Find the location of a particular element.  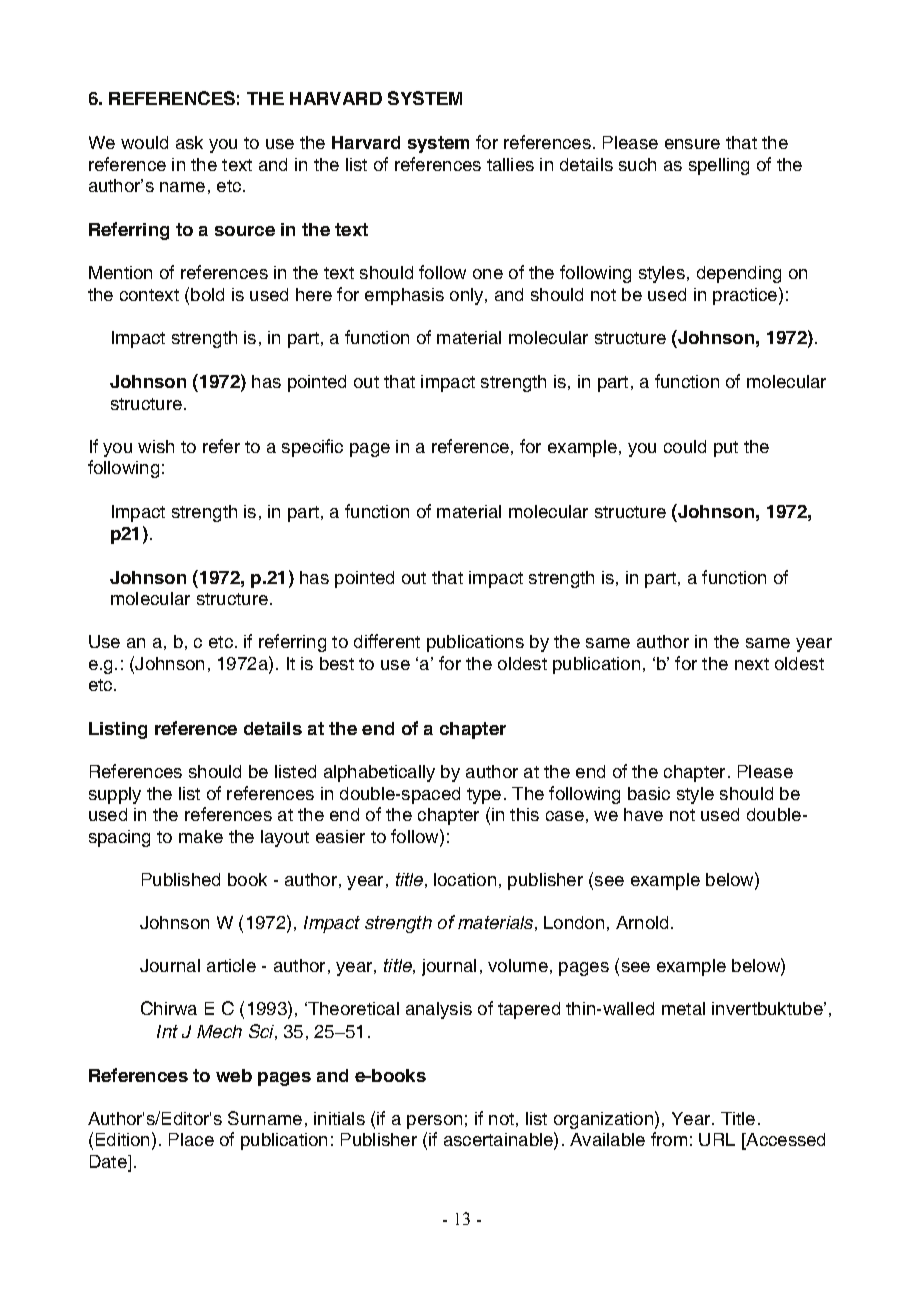

ask is located at coordinates (189, 142).
